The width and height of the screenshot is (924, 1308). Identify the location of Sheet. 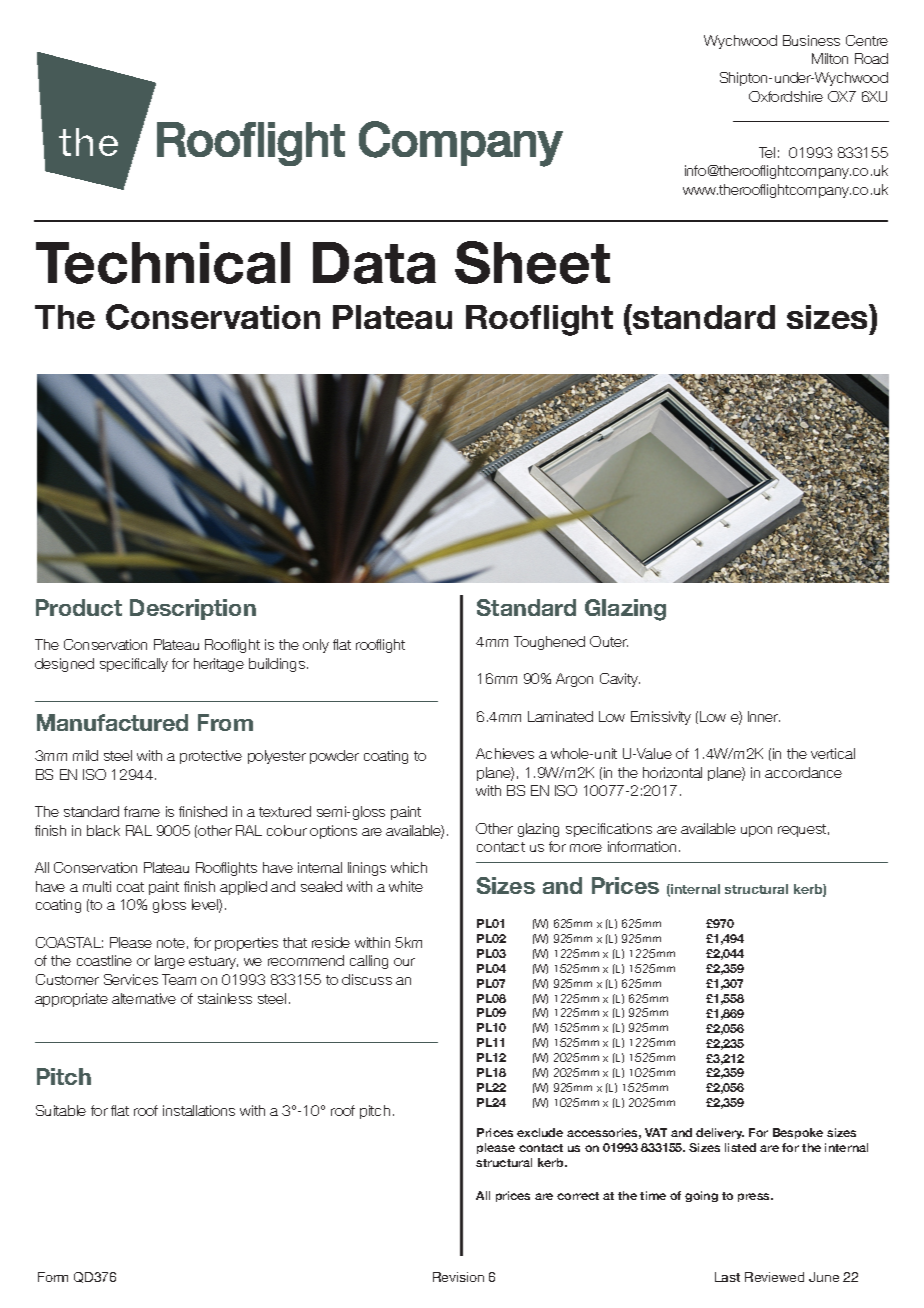
(532, 262).
